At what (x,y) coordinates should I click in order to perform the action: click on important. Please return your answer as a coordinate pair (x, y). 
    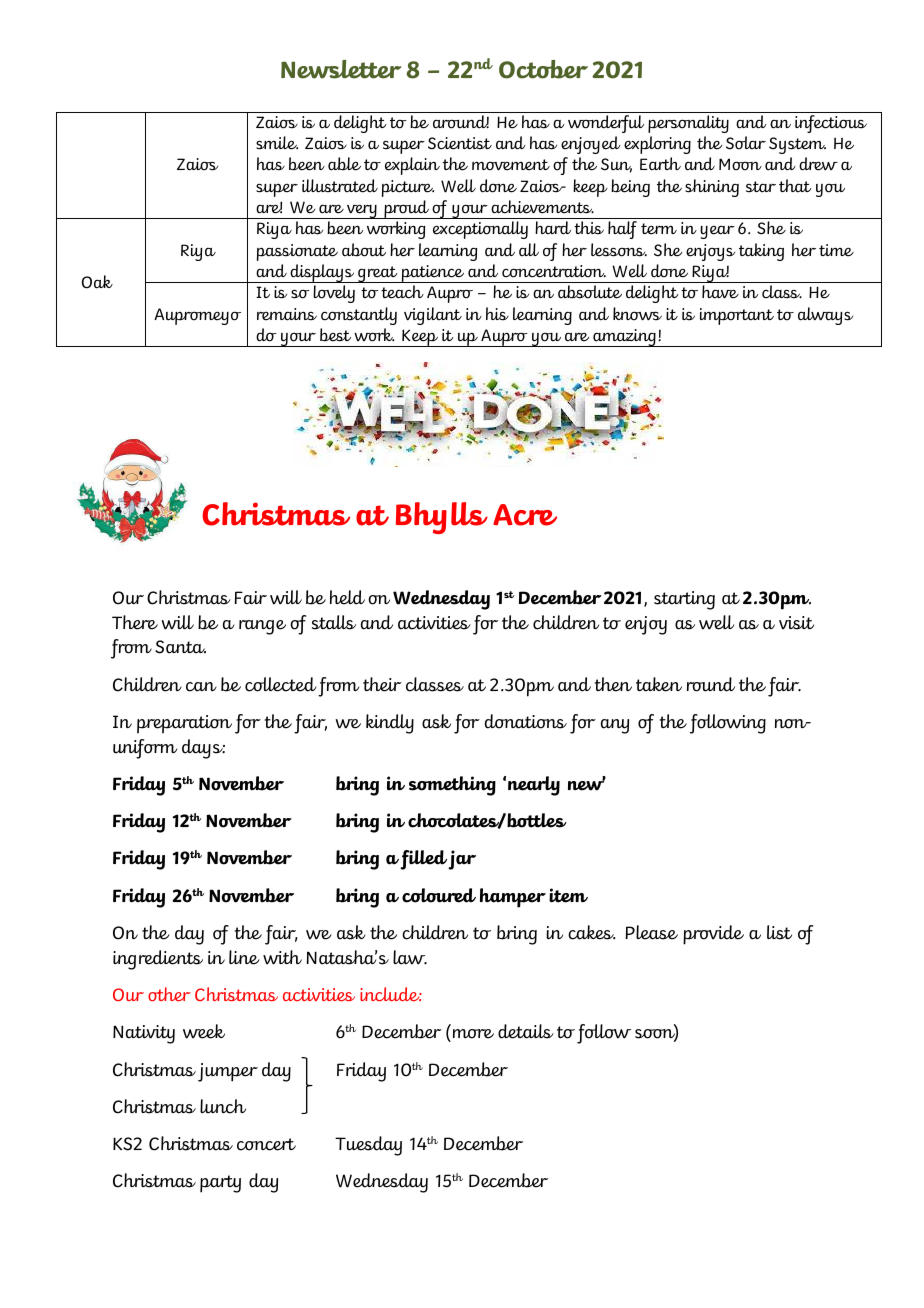
    Looking at the image, I should click on (737, 316).
